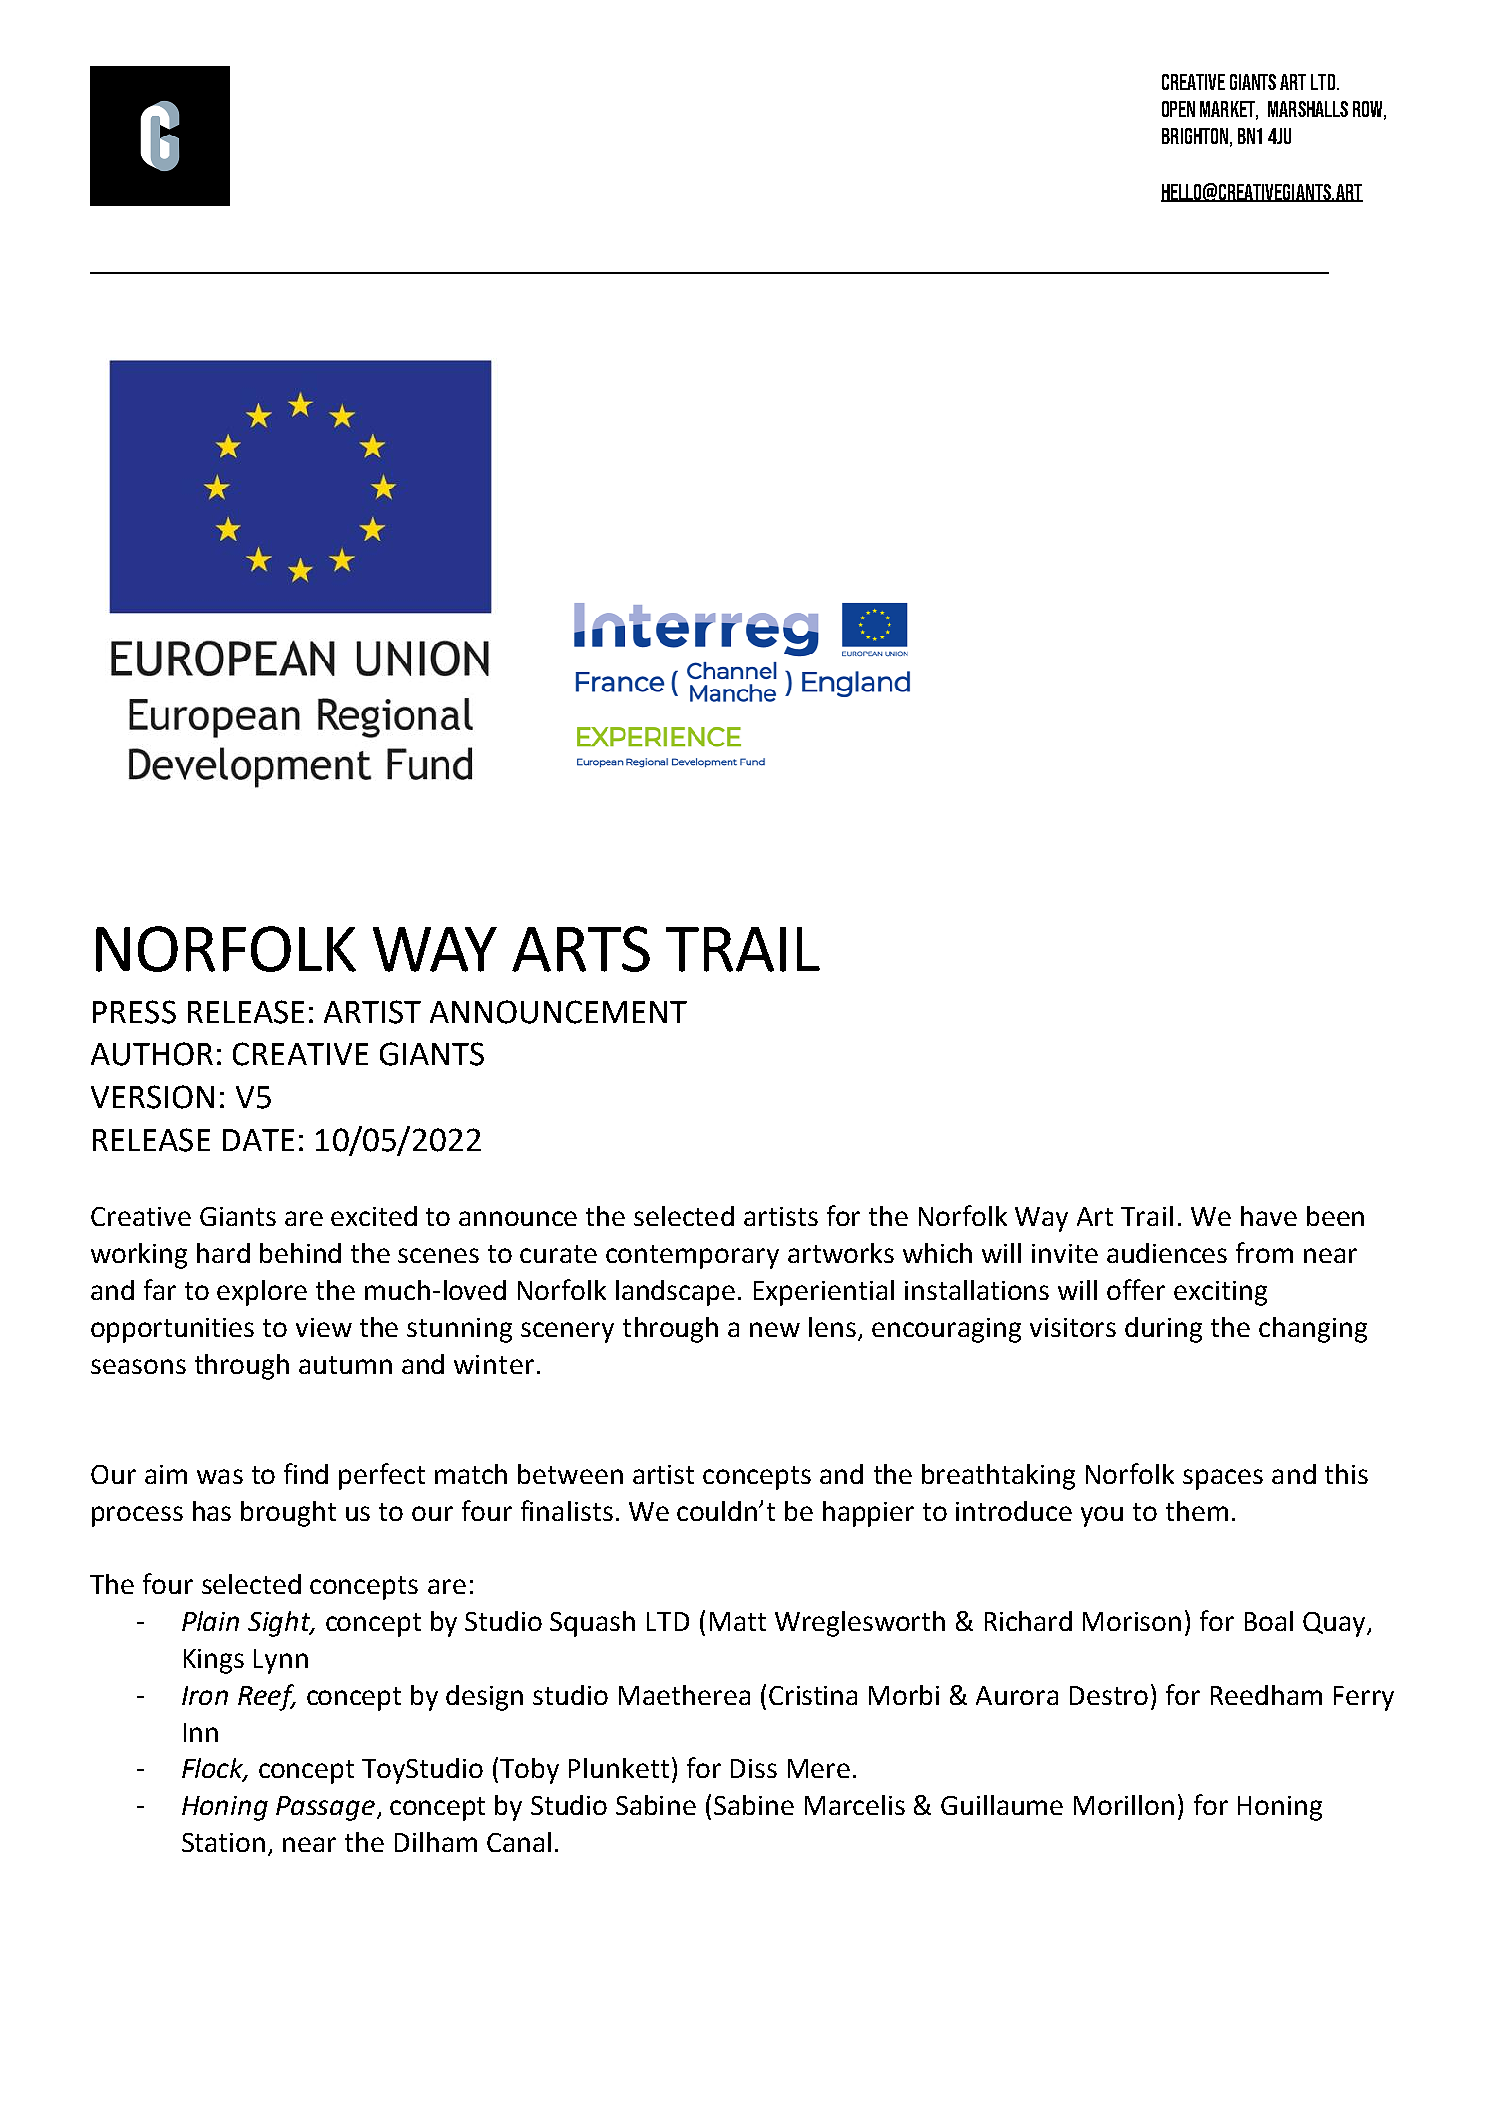 The image size is (1495, 2114). I want to click on behind, so click(300, 1253).
